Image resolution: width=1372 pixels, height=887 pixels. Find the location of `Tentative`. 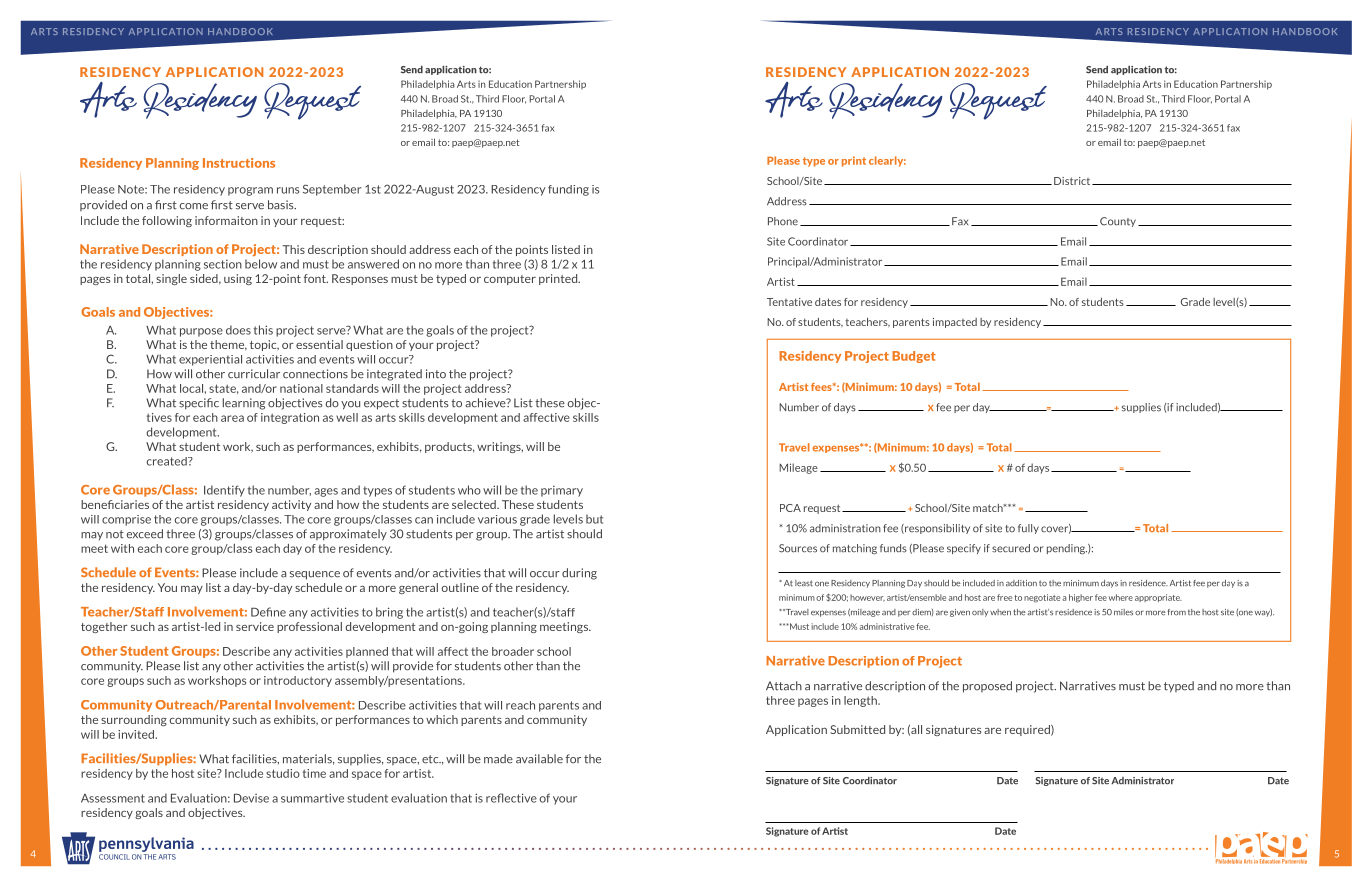

Tentative is located at coordinates (789, 302).
